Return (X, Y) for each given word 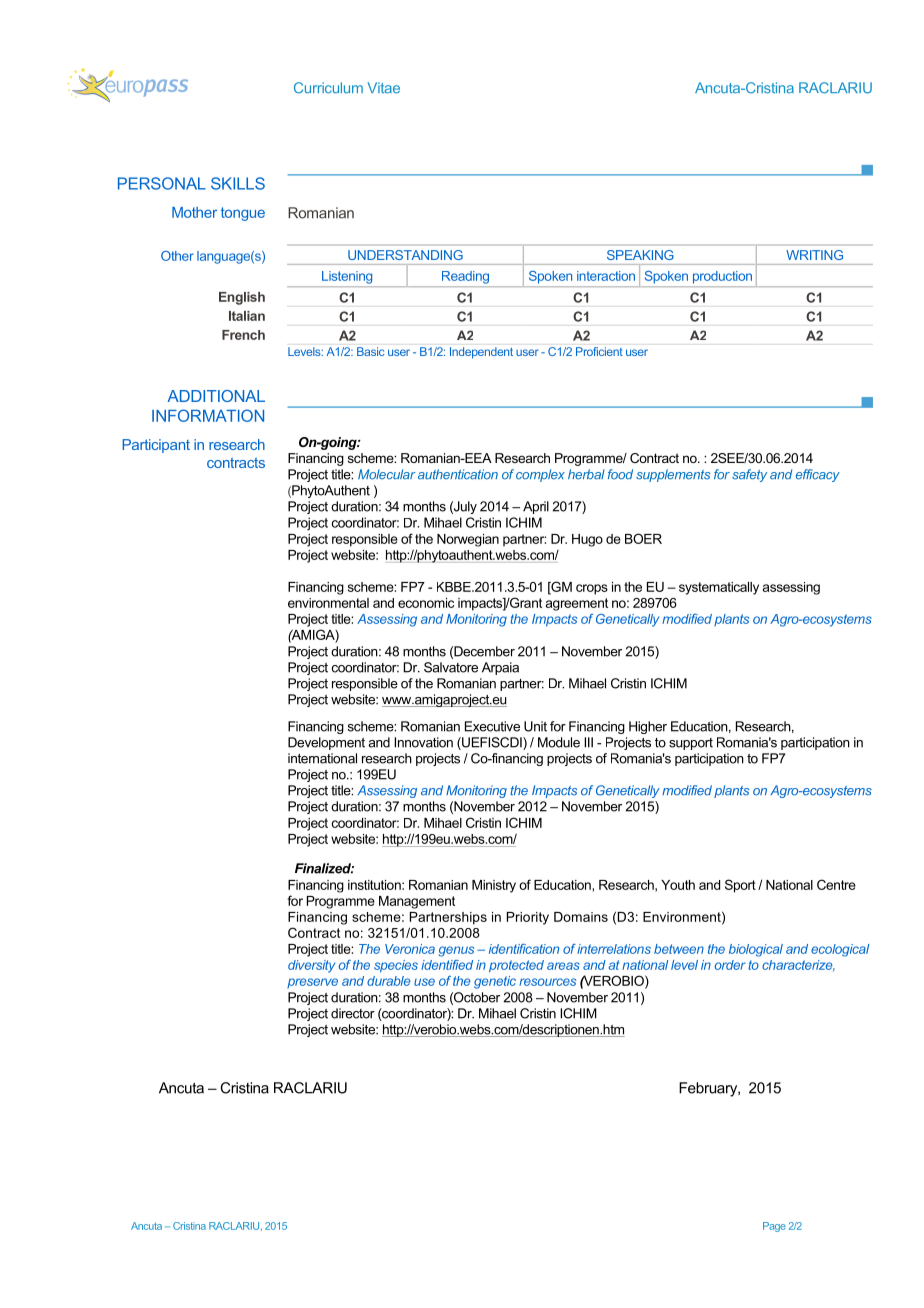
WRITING (815, 255)
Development (326, 743)
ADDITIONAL (216, 396)
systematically (719, 588)
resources (547, 982)
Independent (481, 353)
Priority (528, 918)
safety (749, 475)
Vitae (383, 88)
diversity (311, 966)
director (353, 1013)
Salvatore (451, 667)
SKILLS (238, 183)
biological (756, 950)
